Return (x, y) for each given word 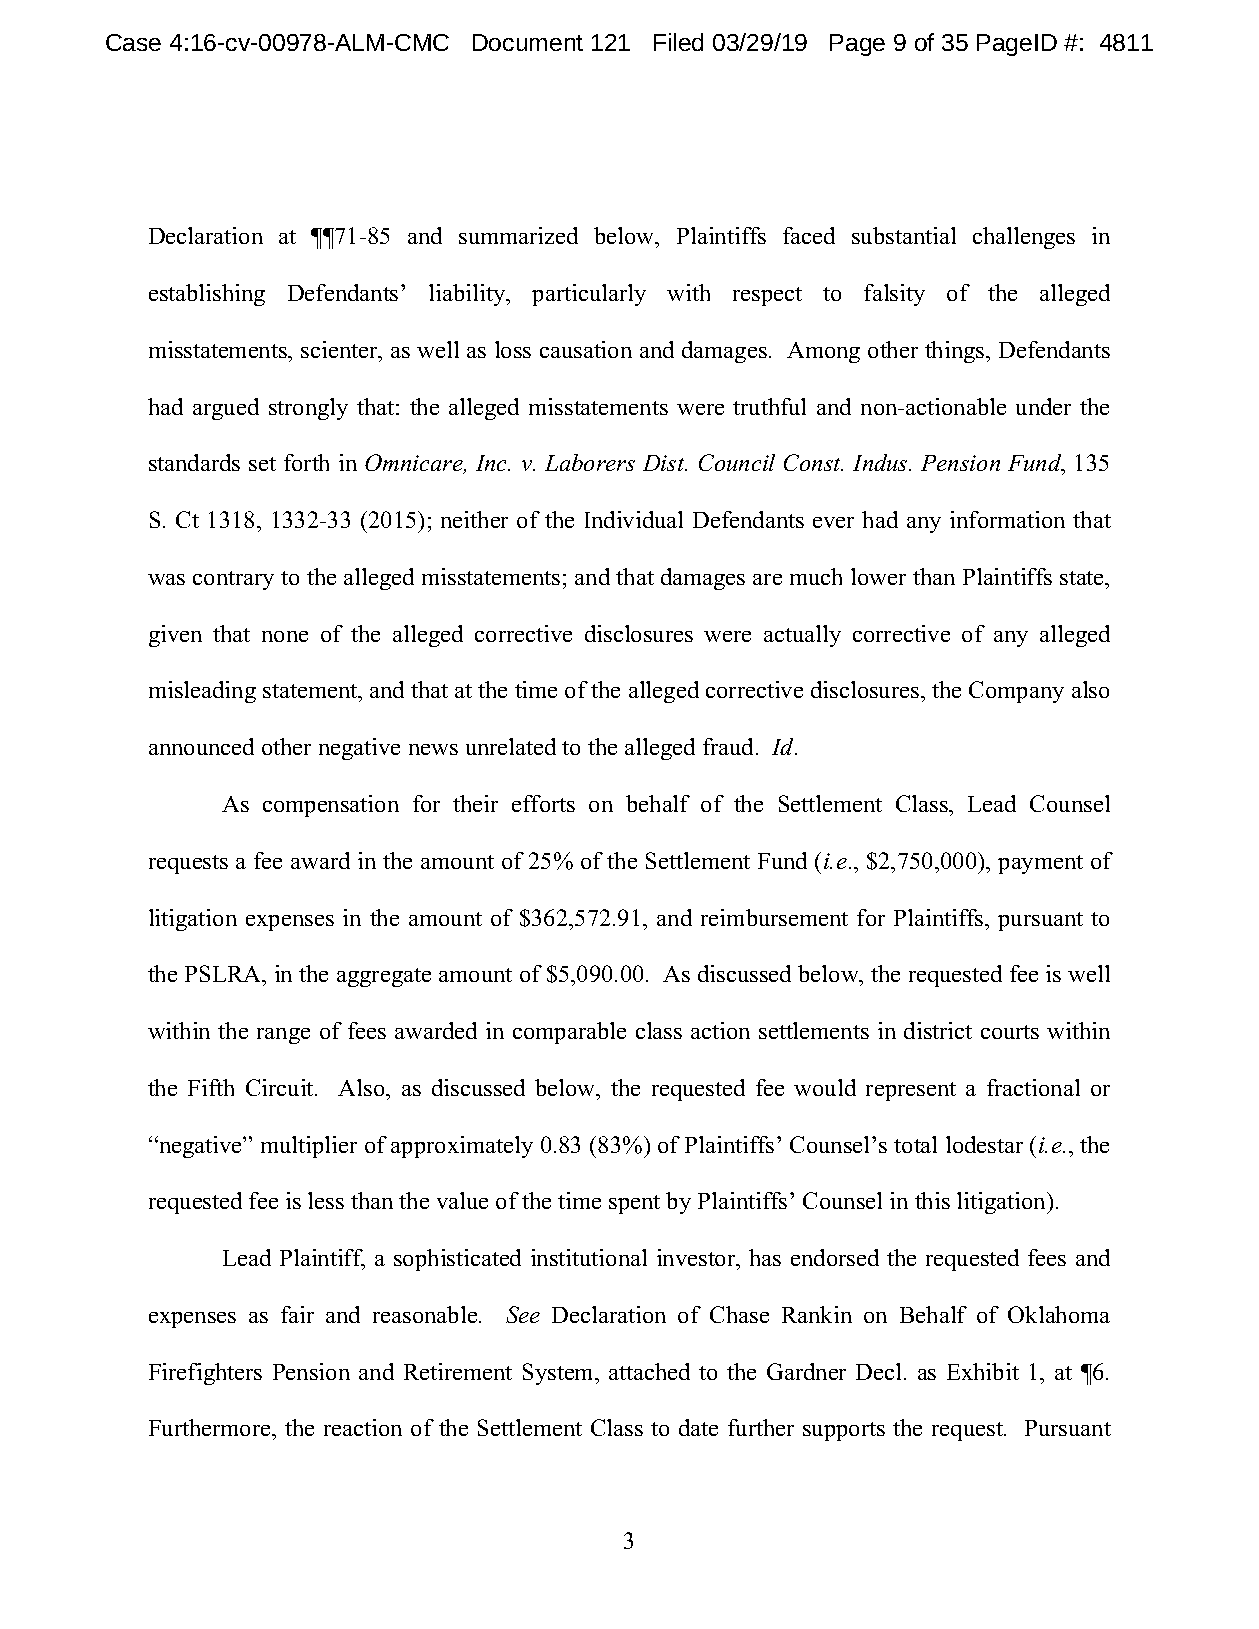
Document (528, 42)
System (560, 1374)
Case (133, 42)
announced (201, 746)
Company (1016, 692)
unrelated (511, 746)
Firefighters (205, 1374)
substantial (904, 235)
